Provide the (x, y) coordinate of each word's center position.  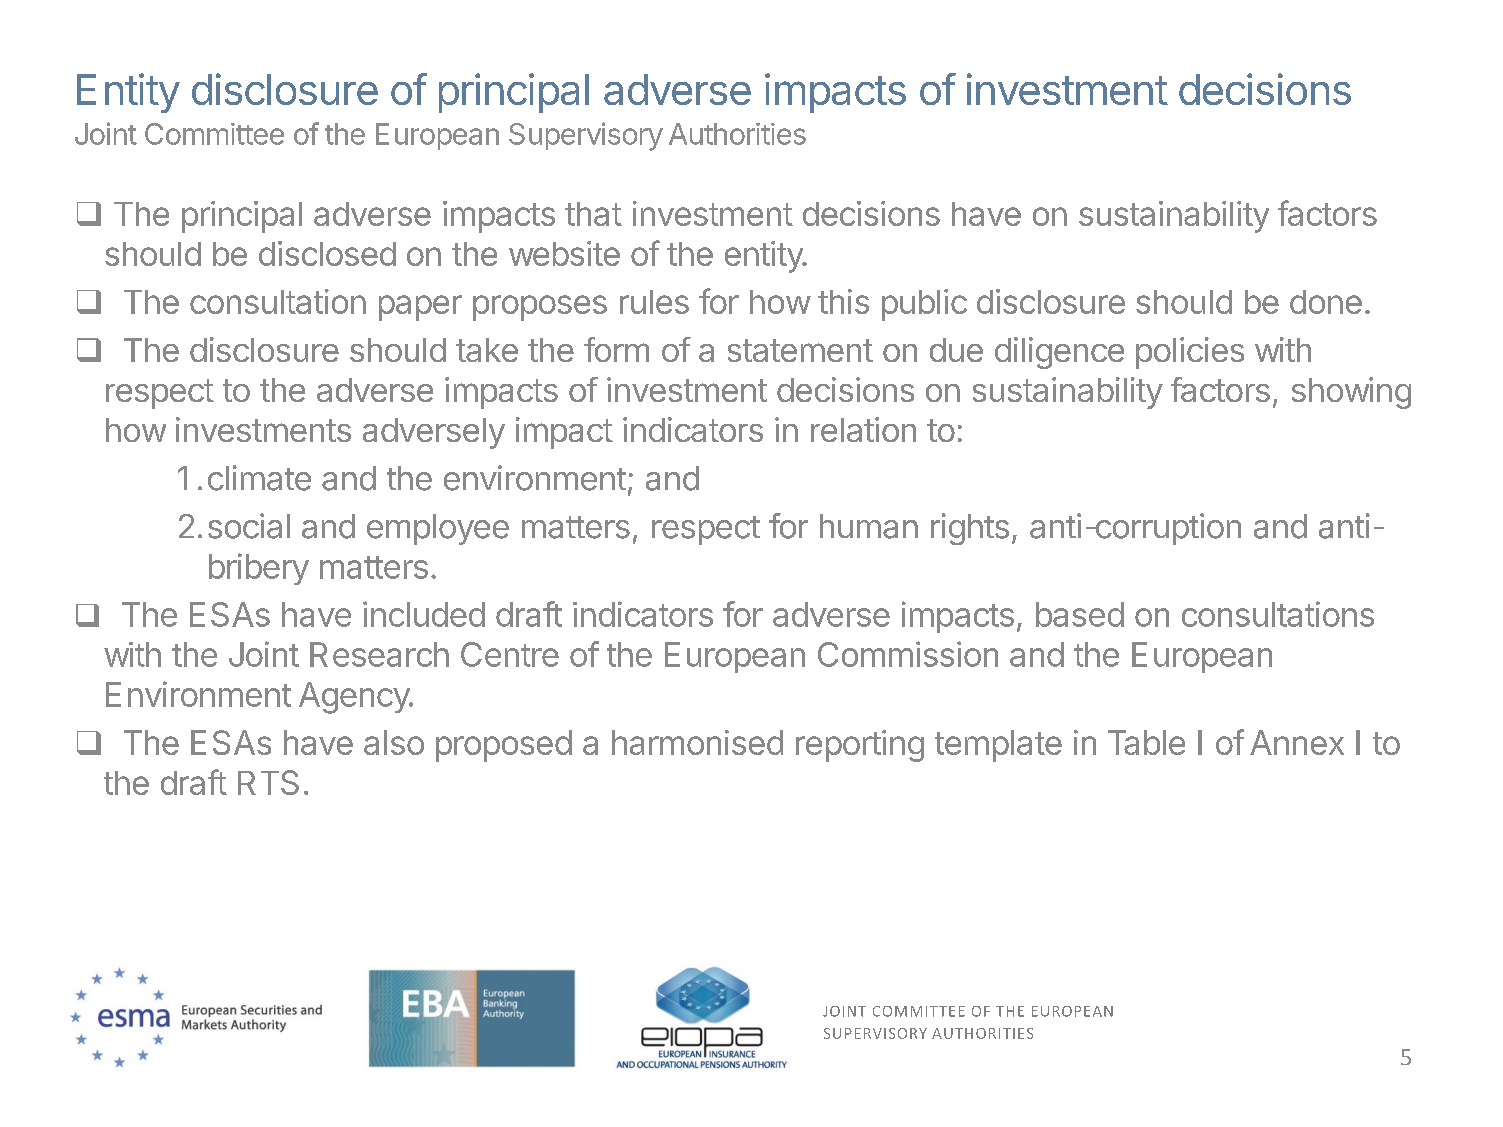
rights (970, 529)
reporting (860, 746)
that (593, 214)
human (869, 526)
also (394, 742)
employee (438, 529)
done (1326, 302)
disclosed (327, 253)
